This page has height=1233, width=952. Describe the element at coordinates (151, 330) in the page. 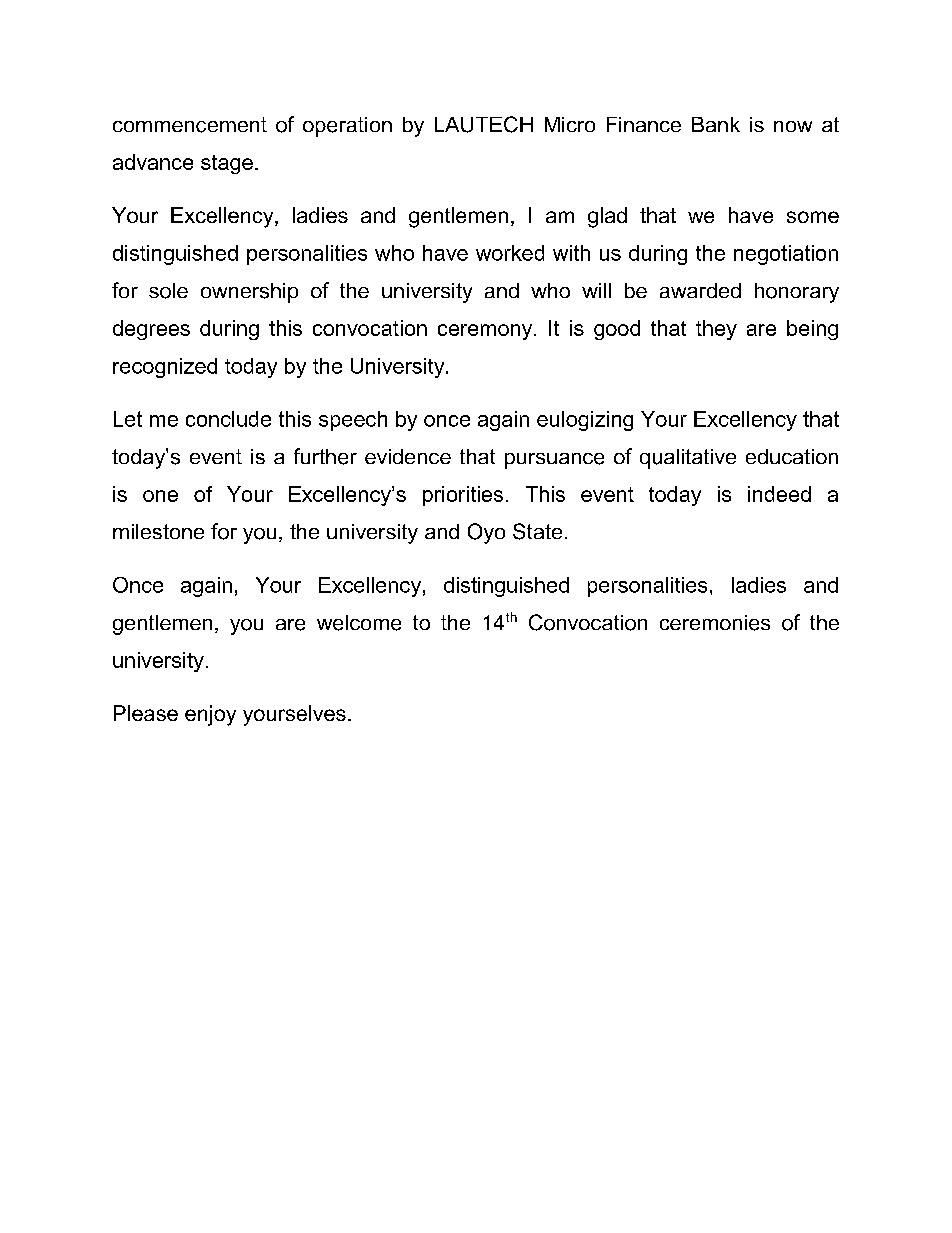

I see `degrees` at that location.
